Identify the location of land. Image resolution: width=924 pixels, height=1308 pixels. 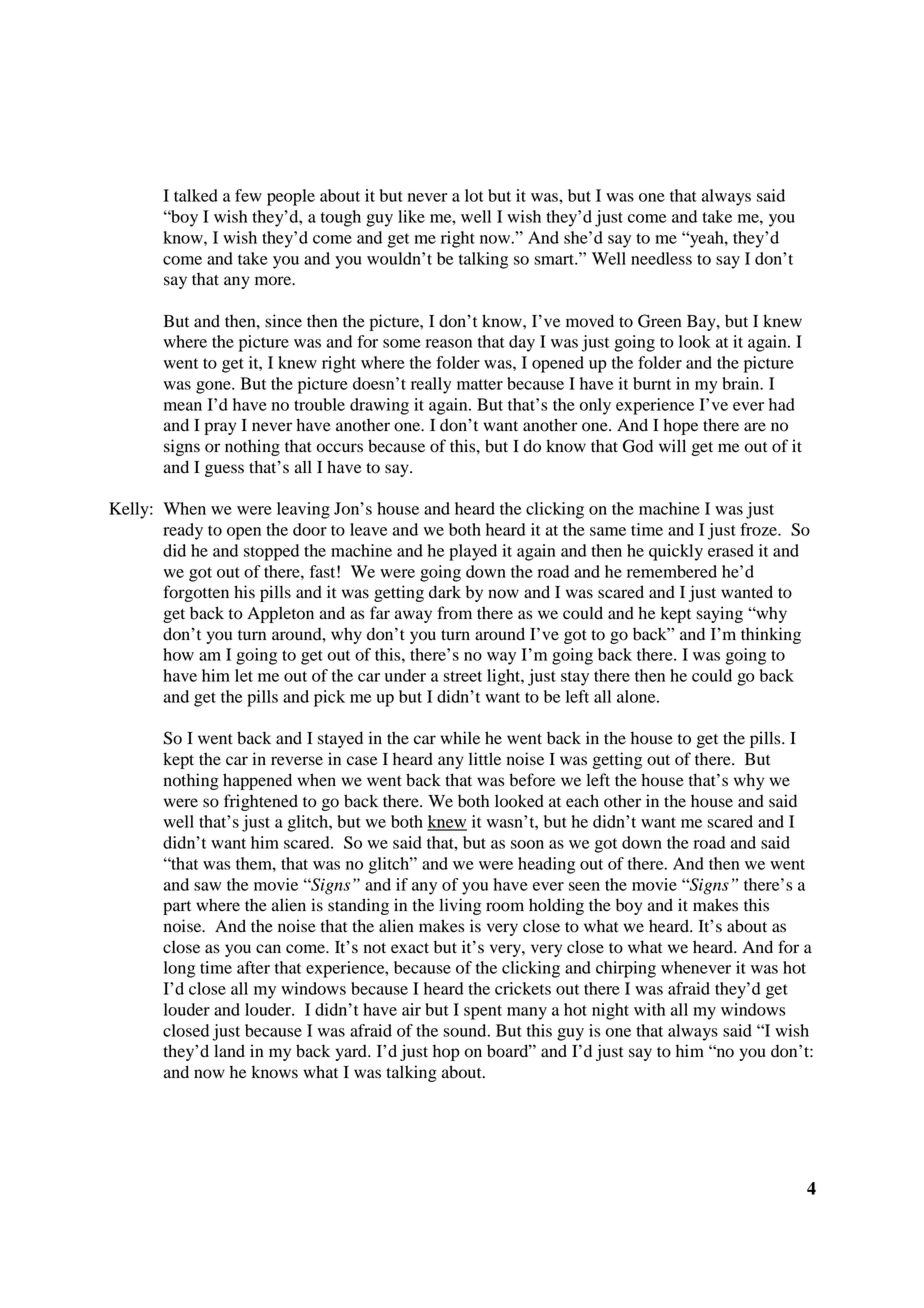
(229, 1051).
